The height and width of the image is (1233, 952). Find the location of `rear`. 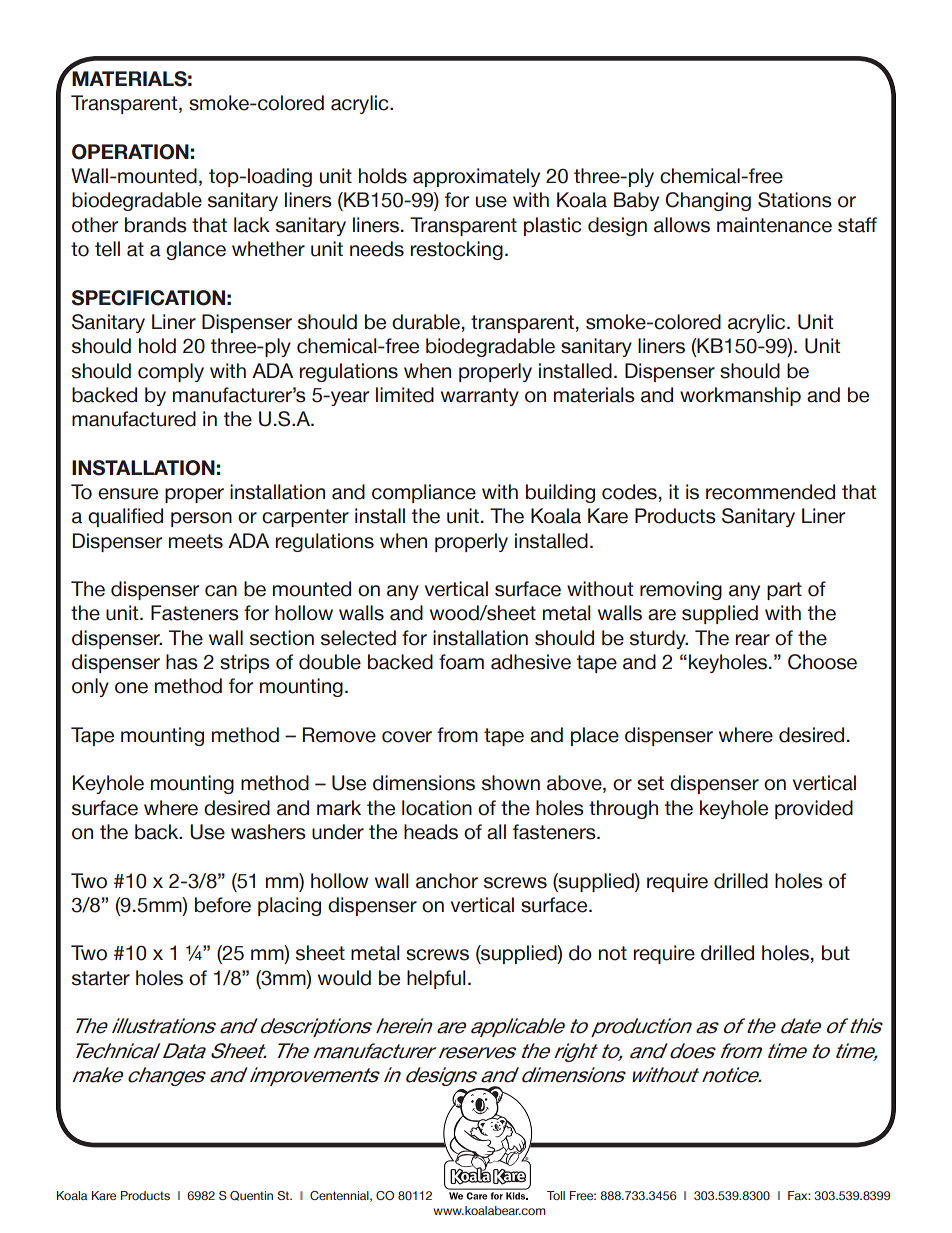

rear is located at coordinates (753, 640).
